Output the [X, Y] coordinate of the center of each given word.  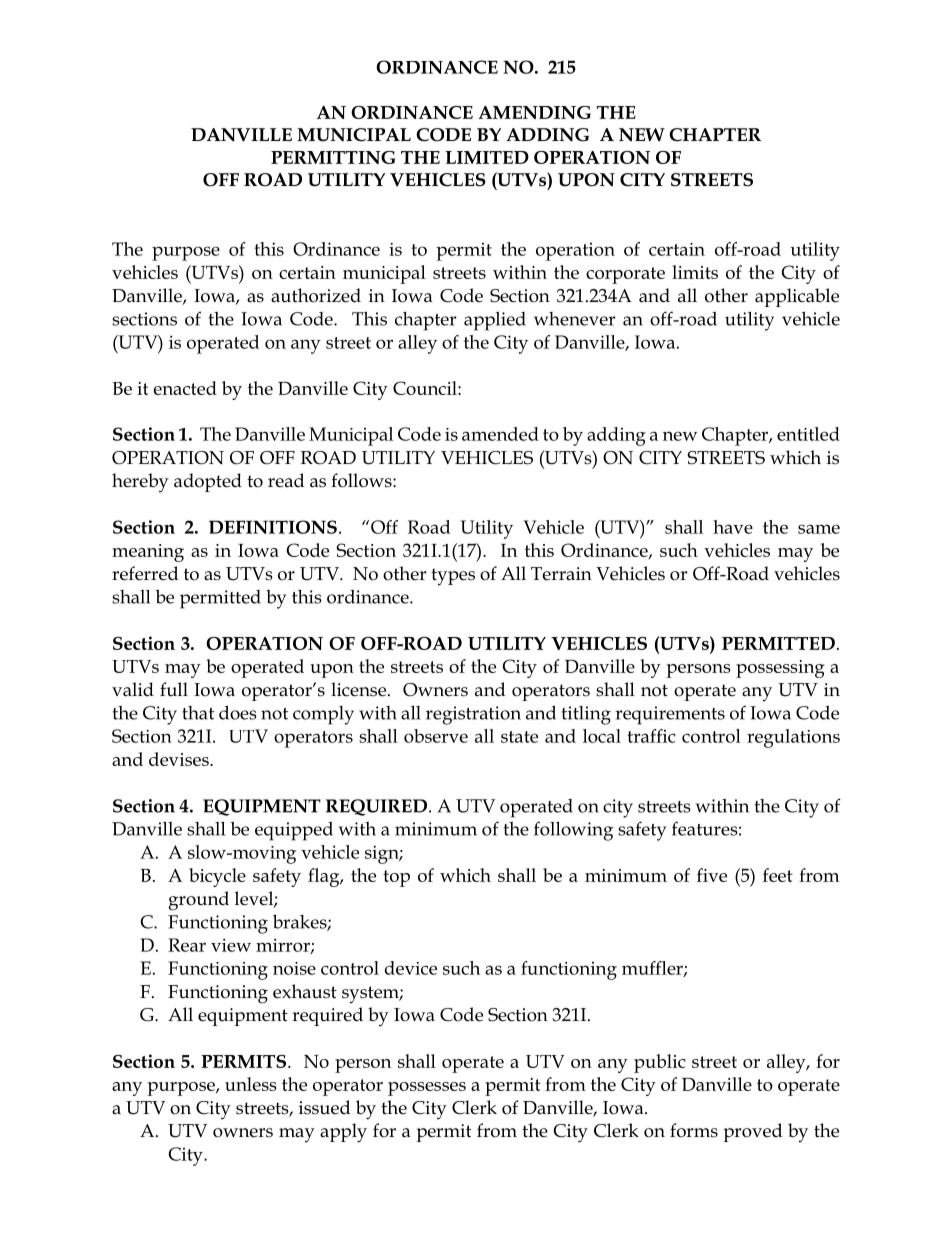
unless [251, 1084]
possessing [780, 669]
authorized [316, 295]
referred [145, 573]
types [453, 577]
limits [695, 272]
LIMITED [487, 157]
